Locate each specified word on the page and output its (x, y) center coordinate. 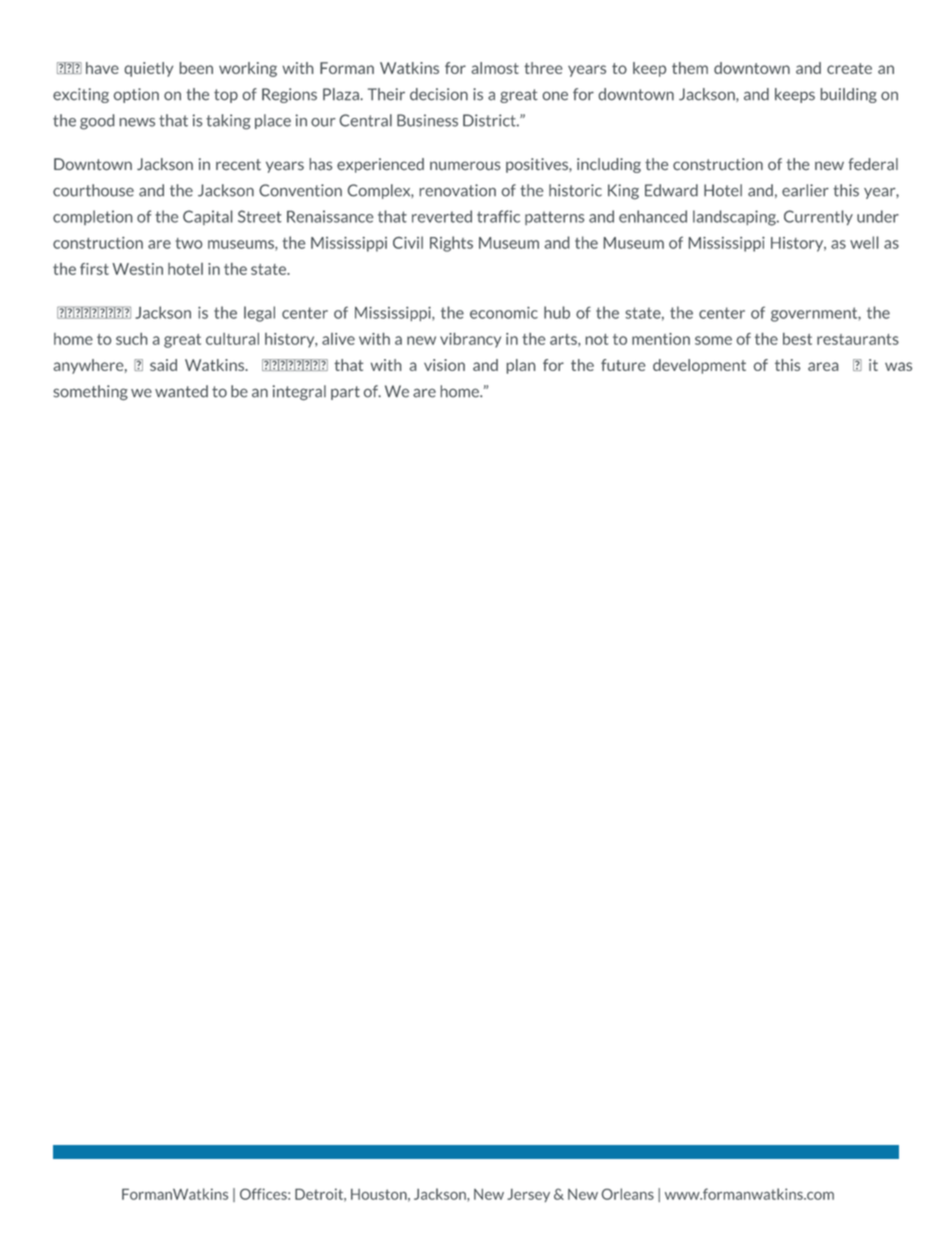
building (848, 95)
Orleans (628, 1194)
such (131, 339)
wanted (181, 391)
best (797, 339)
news (137, 122)
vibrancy (470, 340)
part (345, 393)
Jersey (528, 1195)
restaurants (858, 339)
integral (299, 393)
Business (427, 120)
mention (661, 339)
